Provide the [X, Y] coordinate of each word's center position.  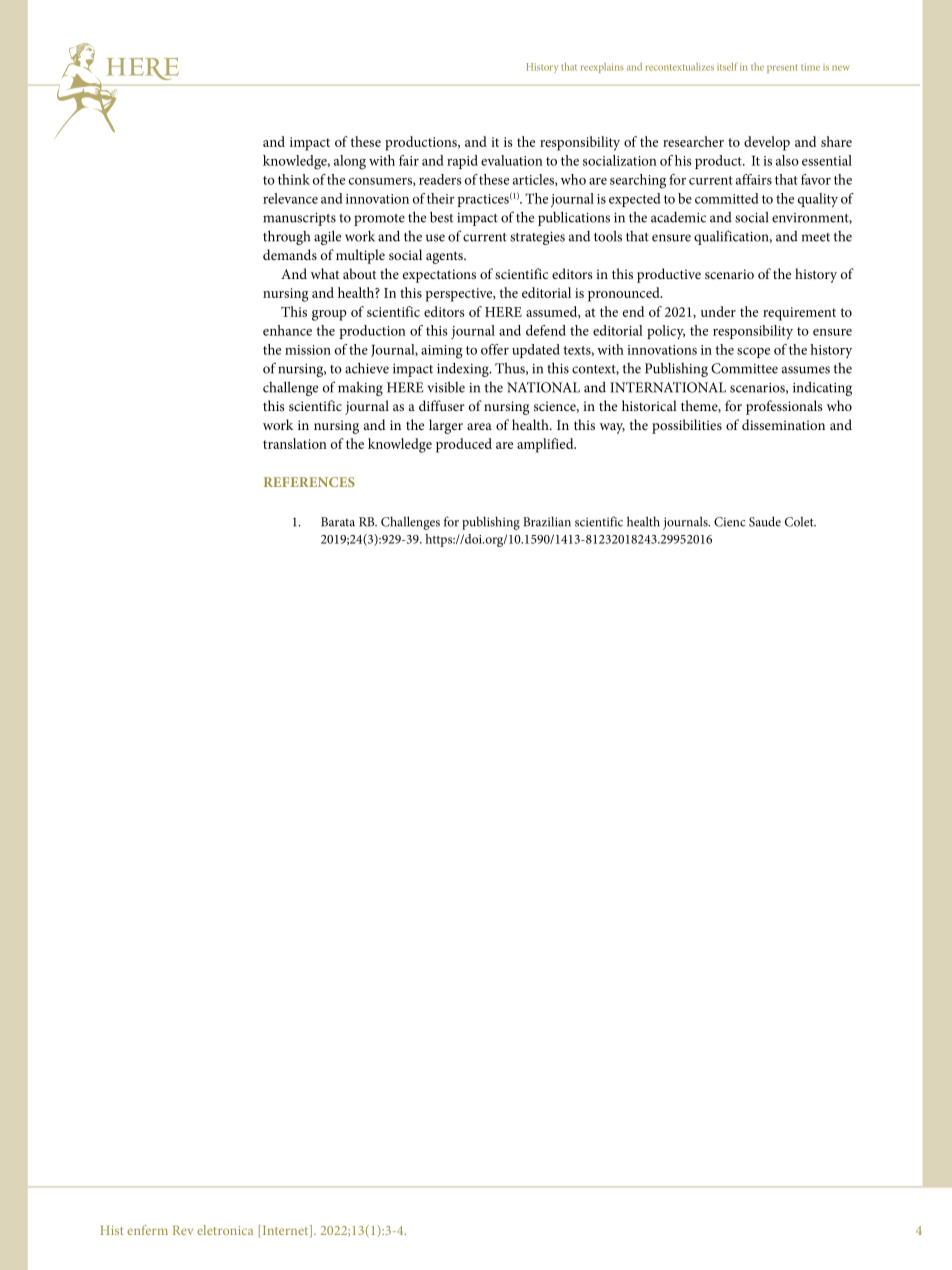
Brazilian [547, 521]
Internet [287, 1231]
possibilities [687, 426]
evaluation [512, 160]
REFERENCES [309, 482]
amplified [546, 445]
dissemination [783, 424]
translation [295, 443]
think [294, 179]
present [782, 68]
